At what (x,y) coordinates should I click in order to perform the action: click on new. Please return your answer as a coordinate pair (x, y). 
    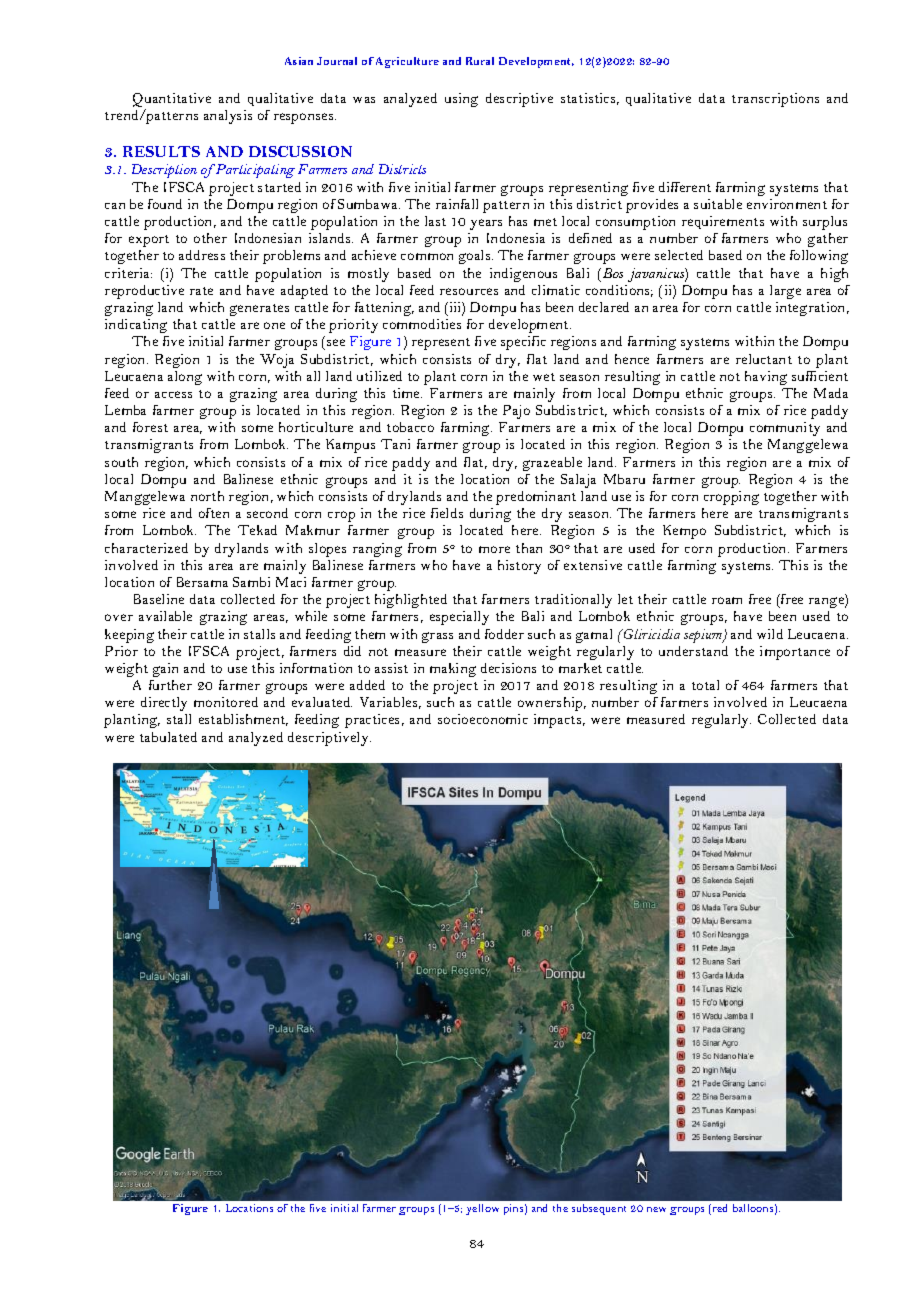
    Looking at the image, I should click on (656, 1209).
